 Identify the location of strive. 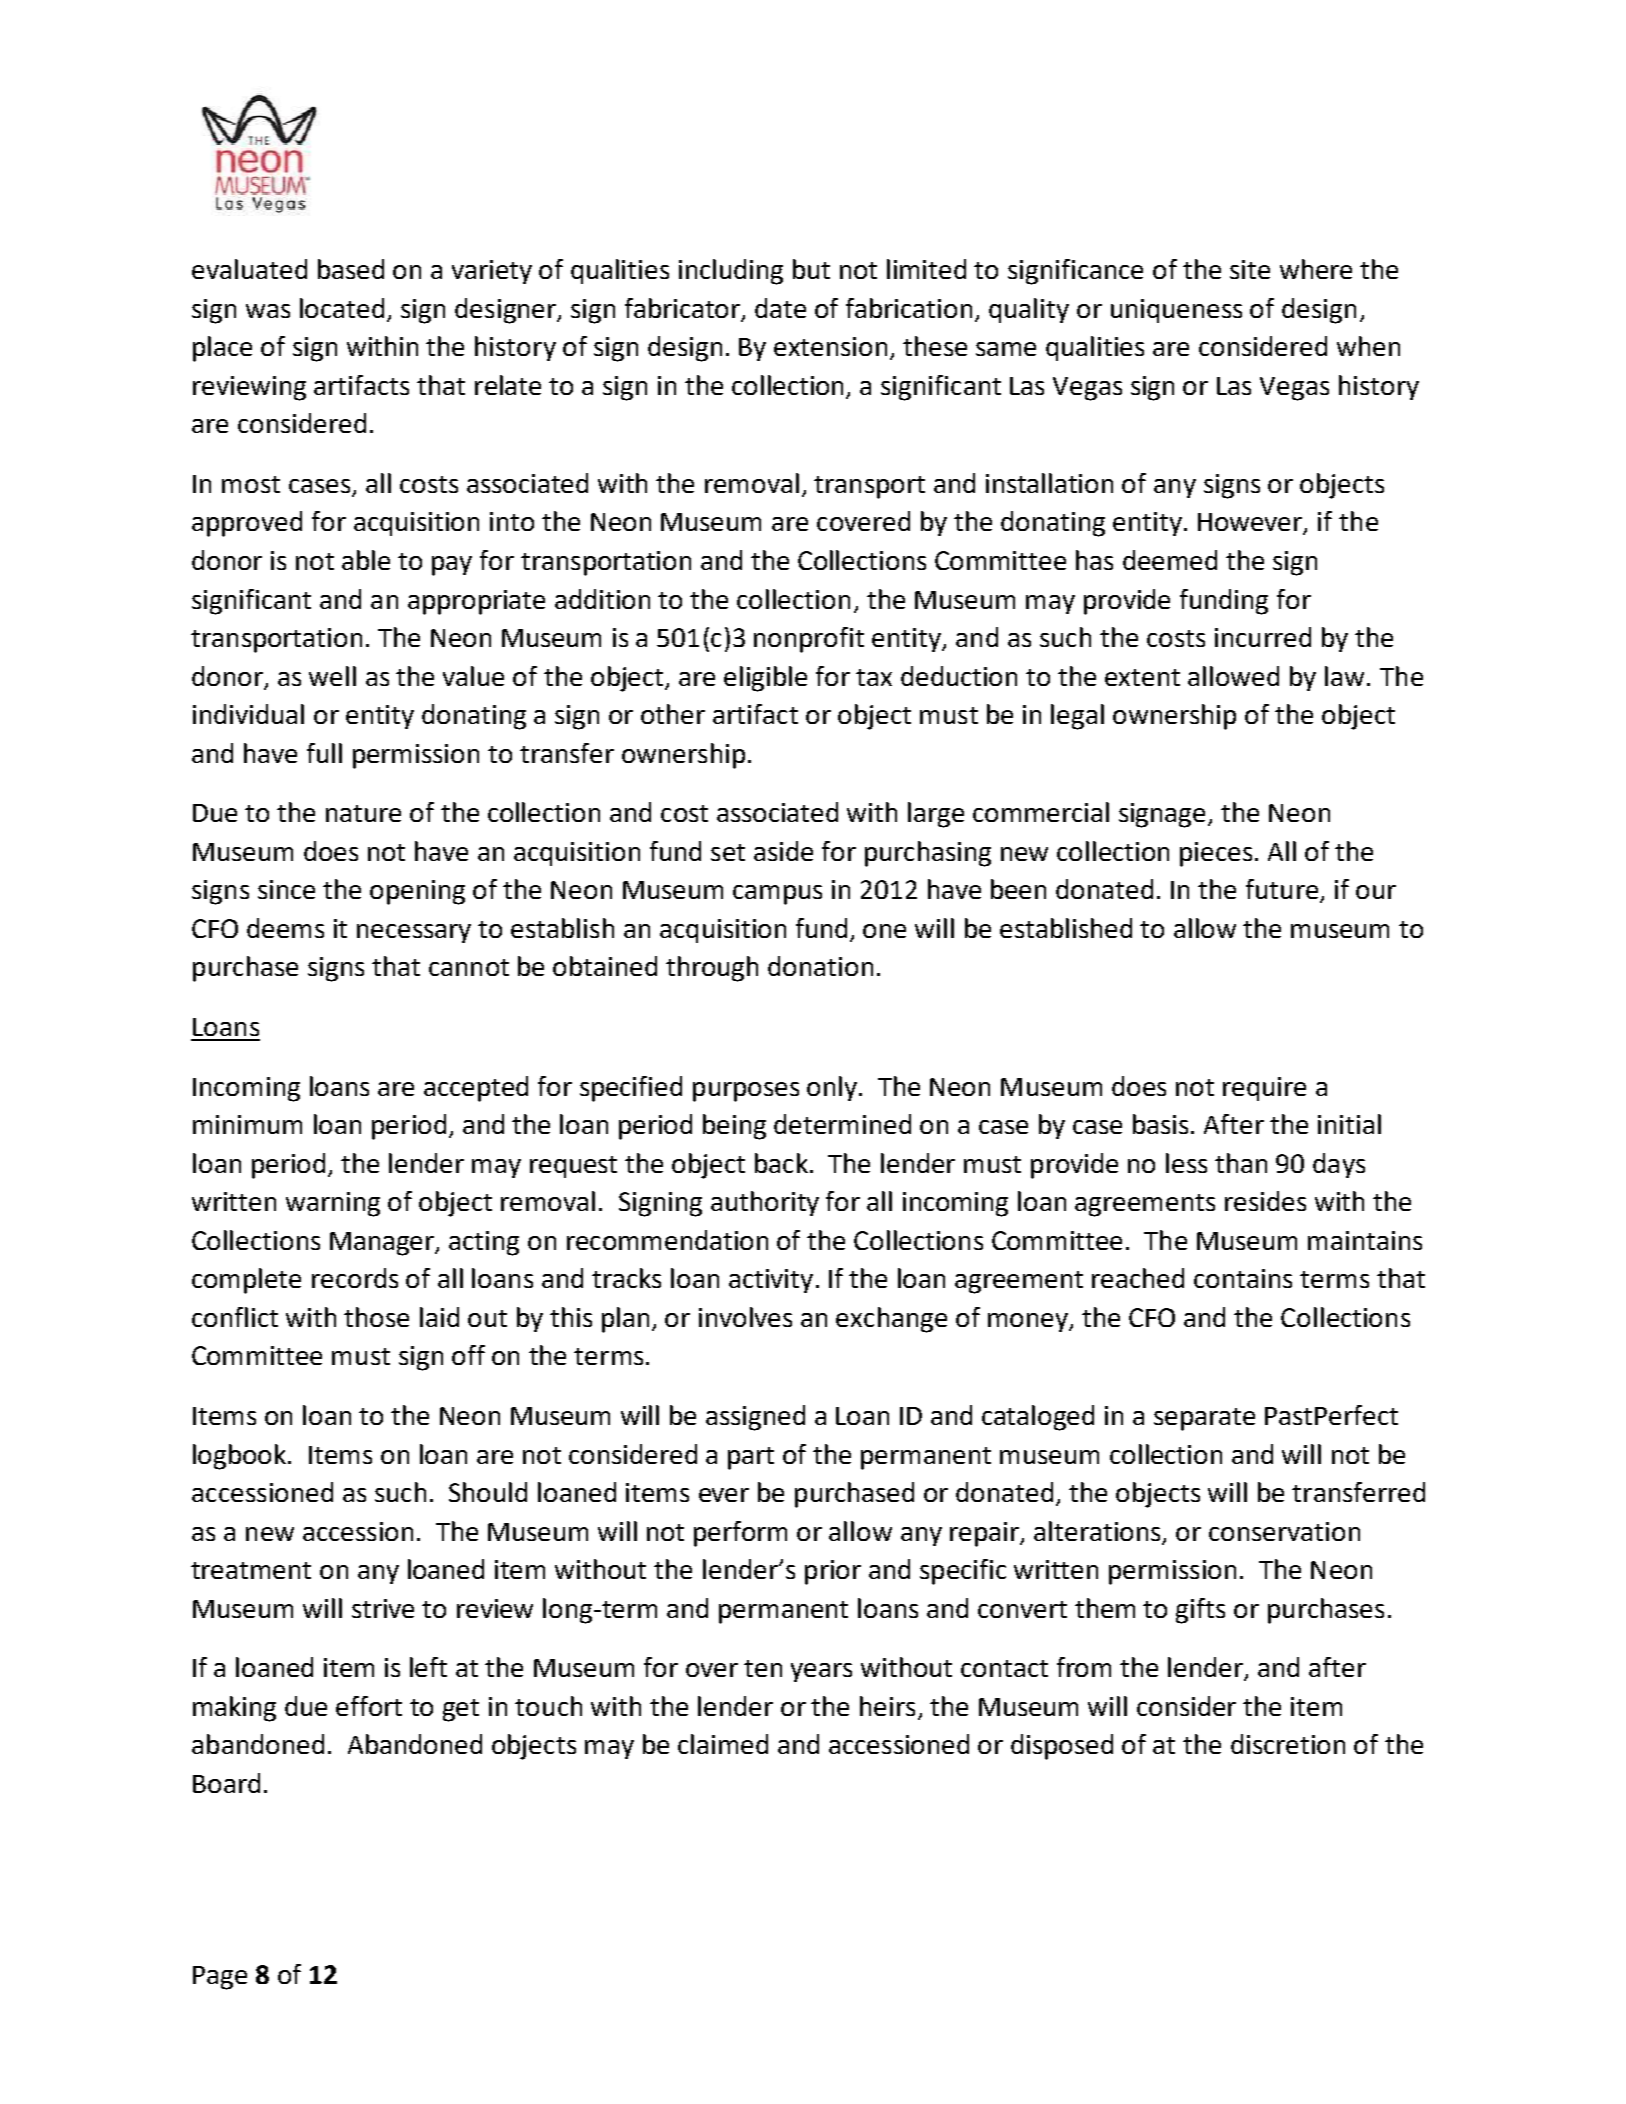
(383, 1608).
